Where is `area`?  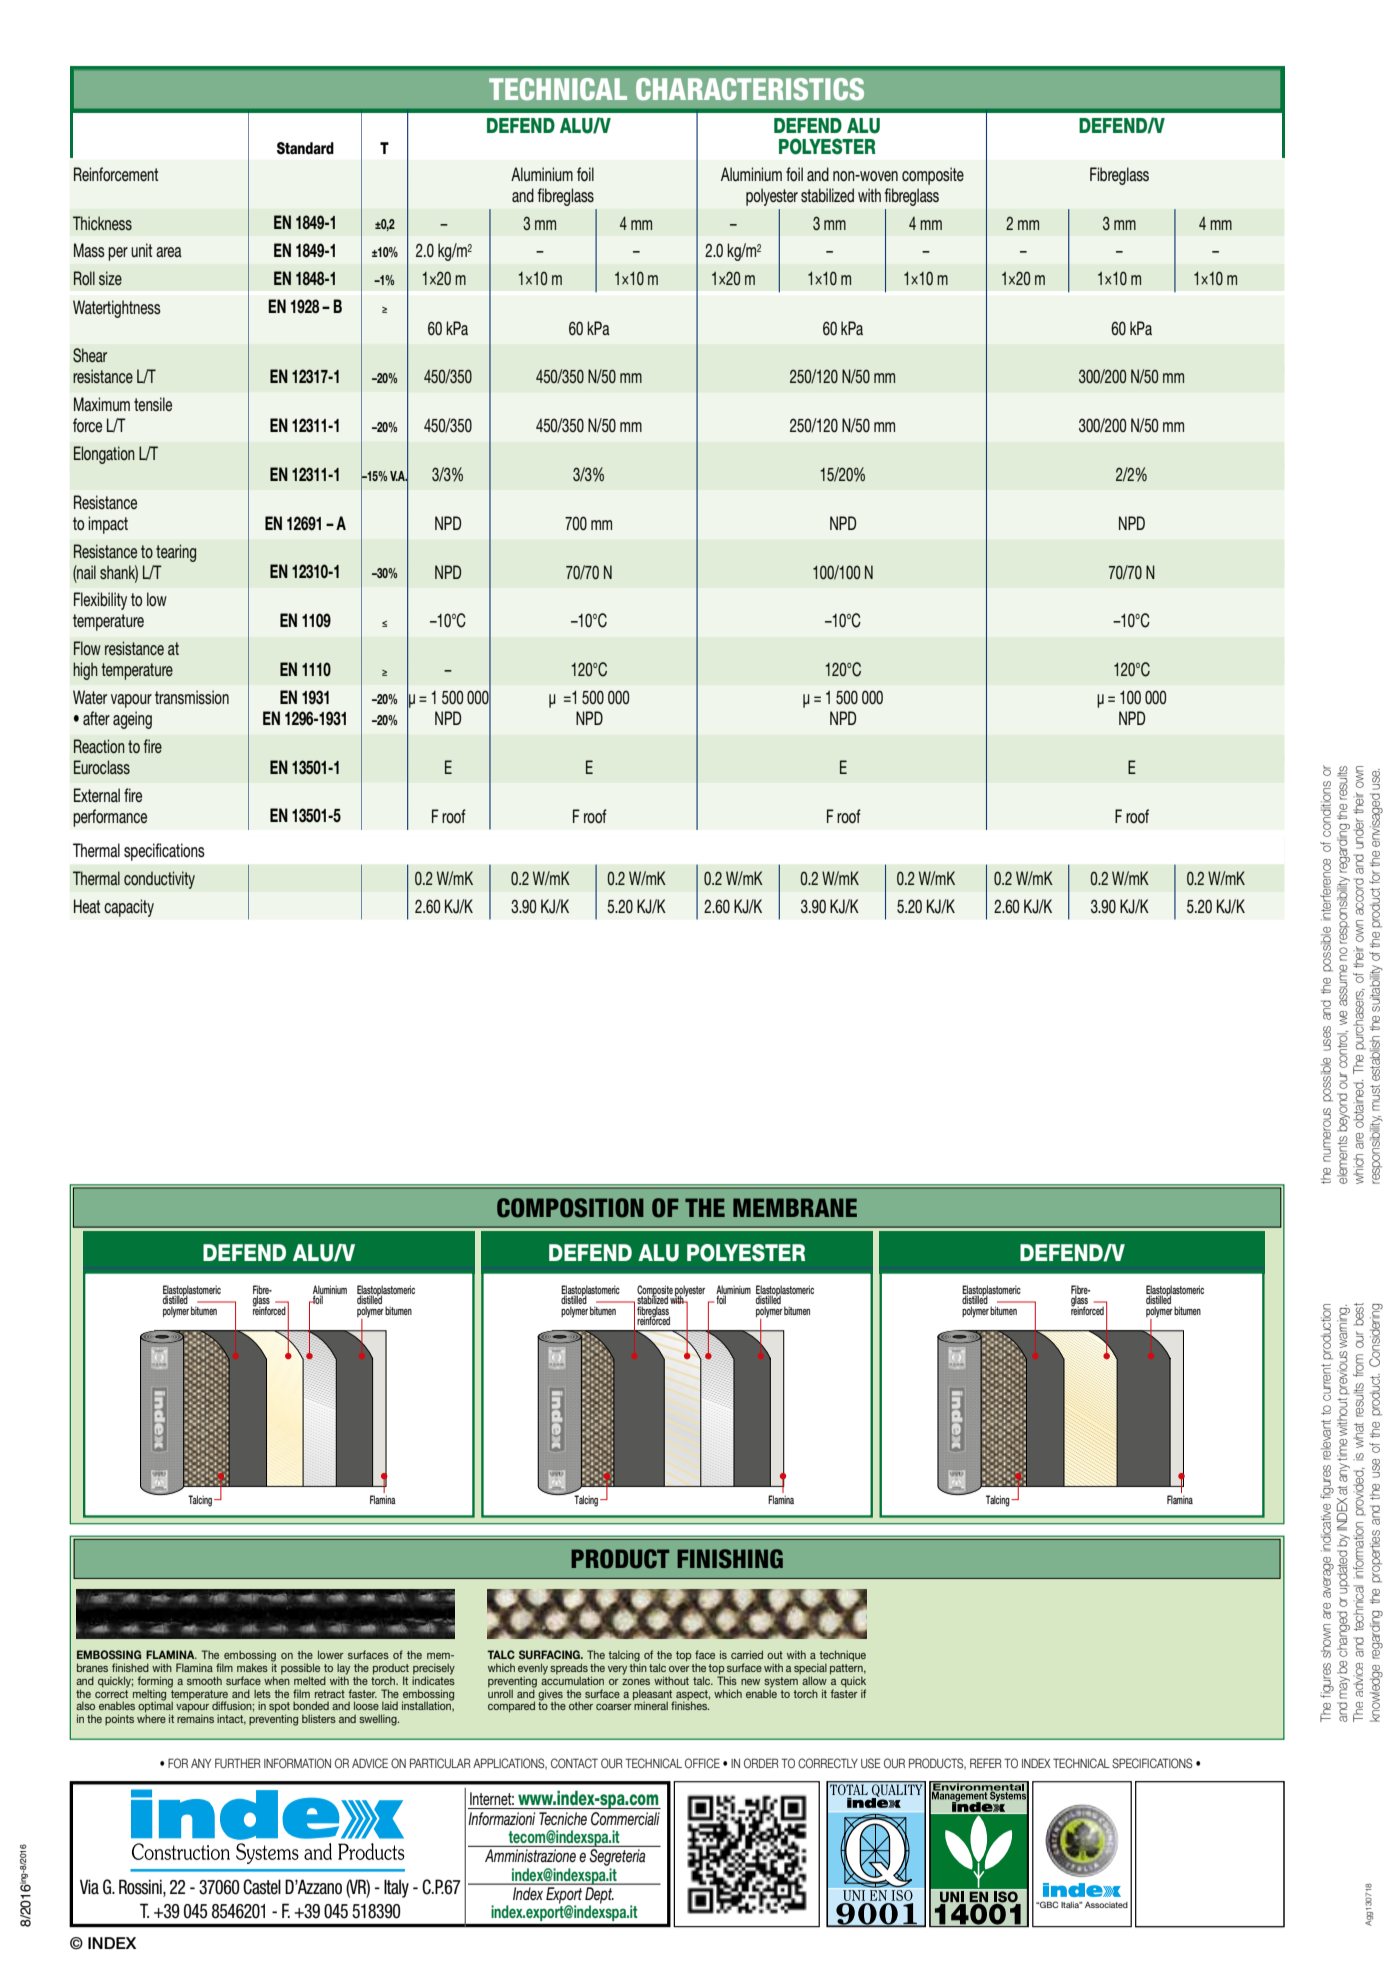 area is located at coordinates (169, 252).
